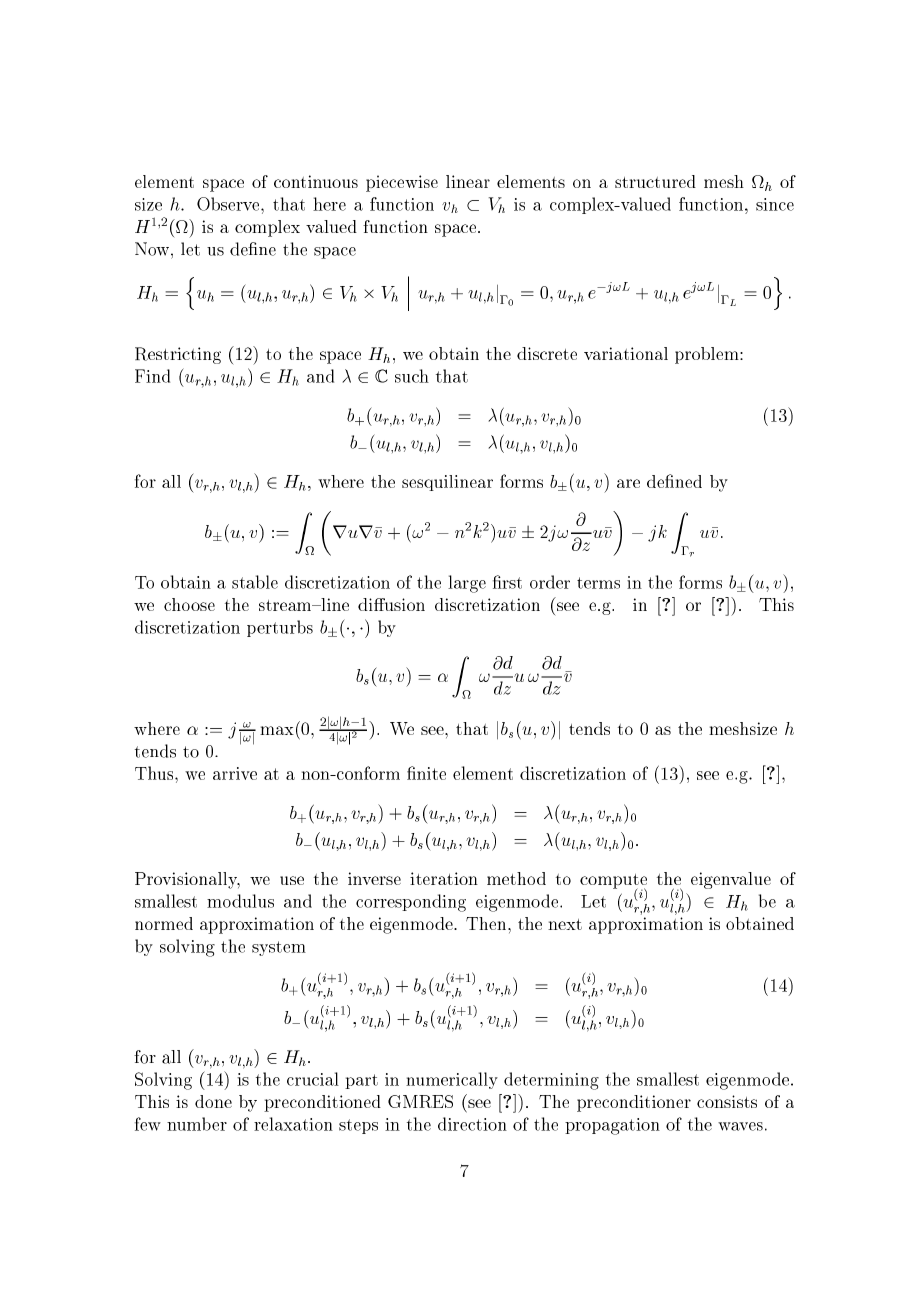  I want to click on stable, so click(255, 582).
